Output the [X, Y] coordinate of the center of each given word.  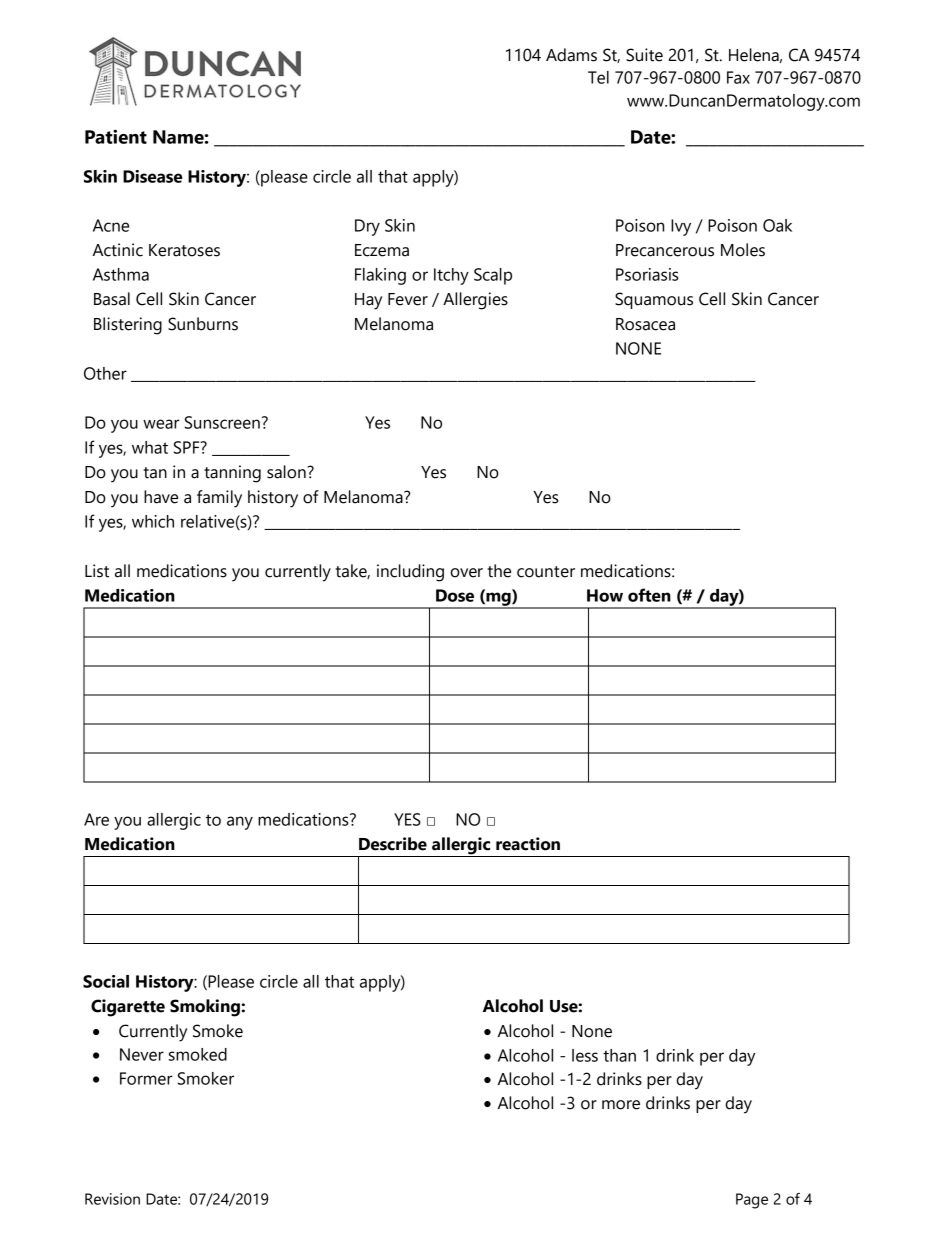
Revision [112, 1199]
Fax [738, 77]
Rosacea [645, 324]
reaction [528, 844]
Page [752, 1201]
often [649, 595]
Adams [571, 55]
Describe [393, 844]
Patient [116, 136]
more [621, 1105]
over [466, 573]
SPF [188, 447]
